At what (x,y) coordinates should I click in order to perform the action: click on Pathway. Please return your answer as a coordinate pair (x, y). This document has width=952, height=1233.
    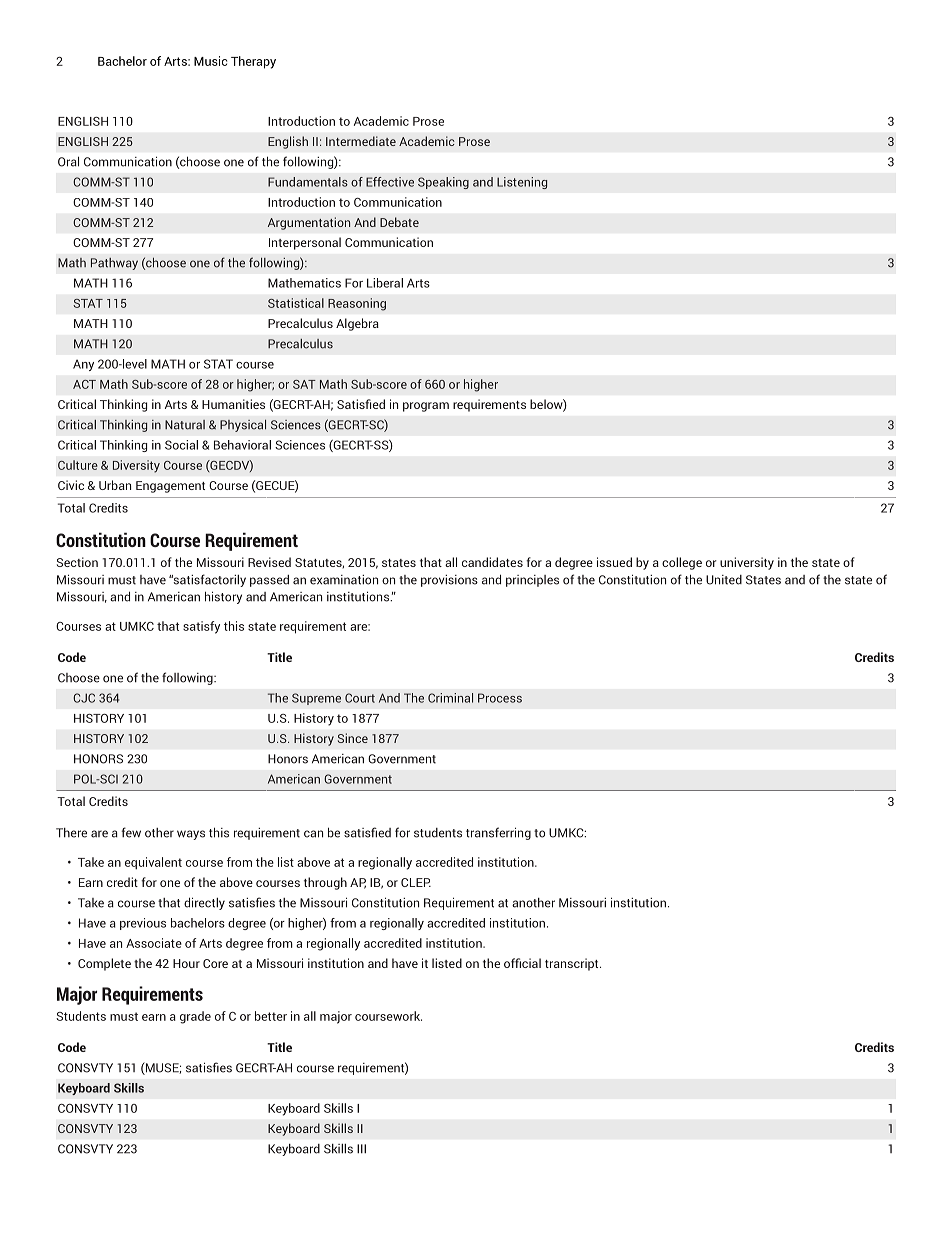
    Looking at the image, I should click on (114, 264).
